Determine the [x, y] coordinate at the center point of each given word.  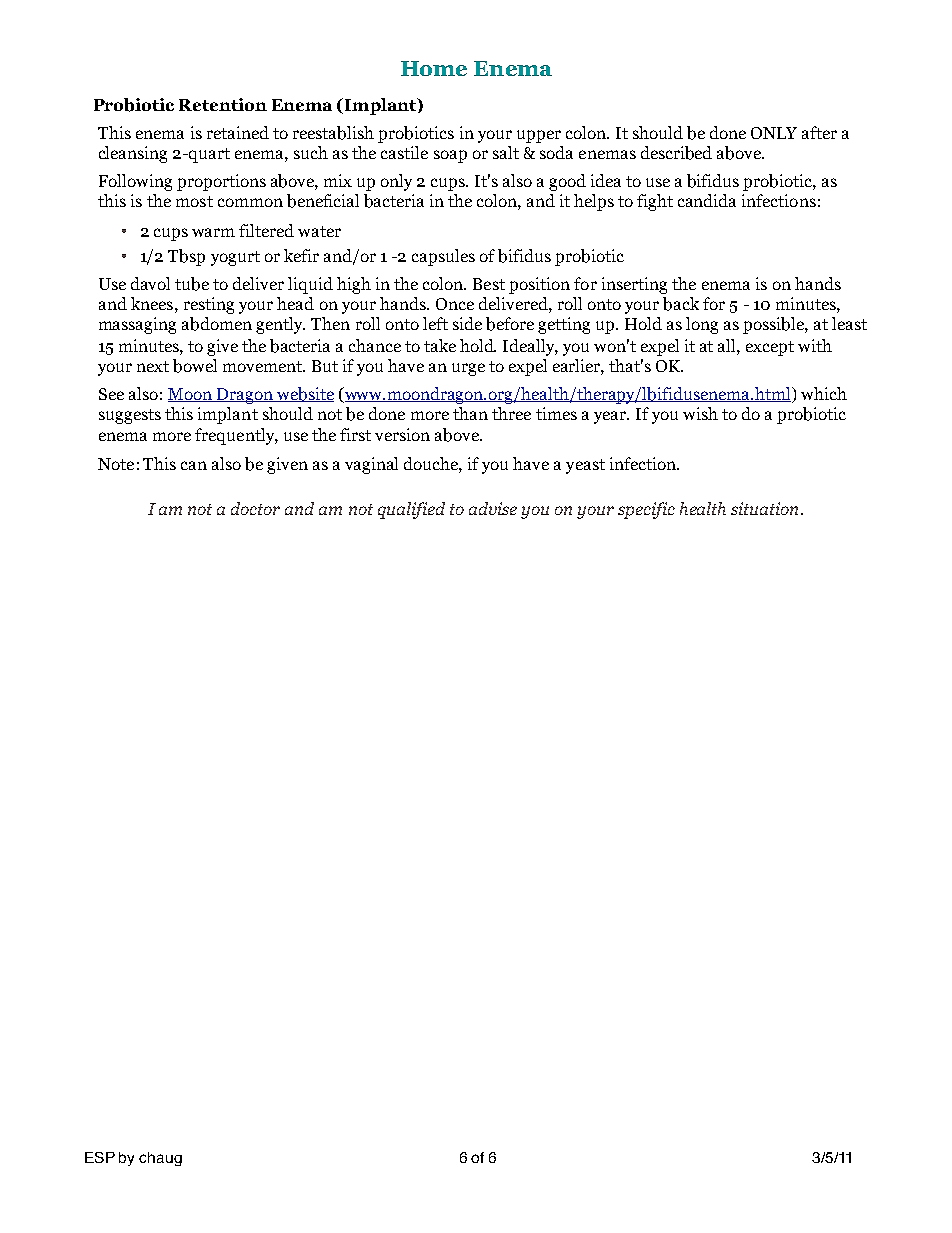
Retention [223, 104]
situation [766, 508]
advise [493, 508]
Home [434, 68]
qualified [411, 510]
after [819, 132]
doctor [255, 508]
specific [646, 510]
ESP [100, 1157]
